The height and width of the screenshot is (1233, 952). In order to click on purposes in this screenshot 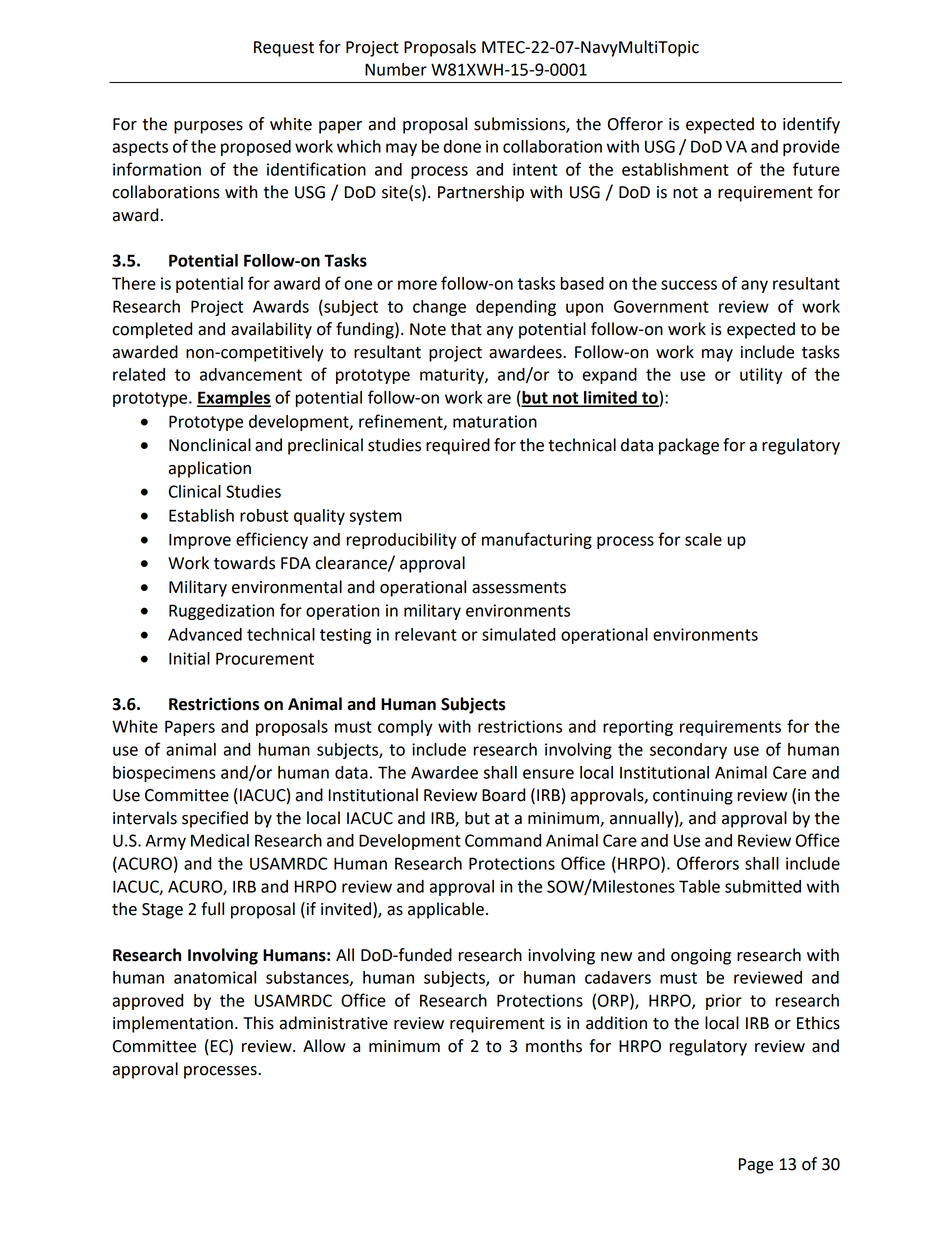, I will do `click(208, 127)`.
